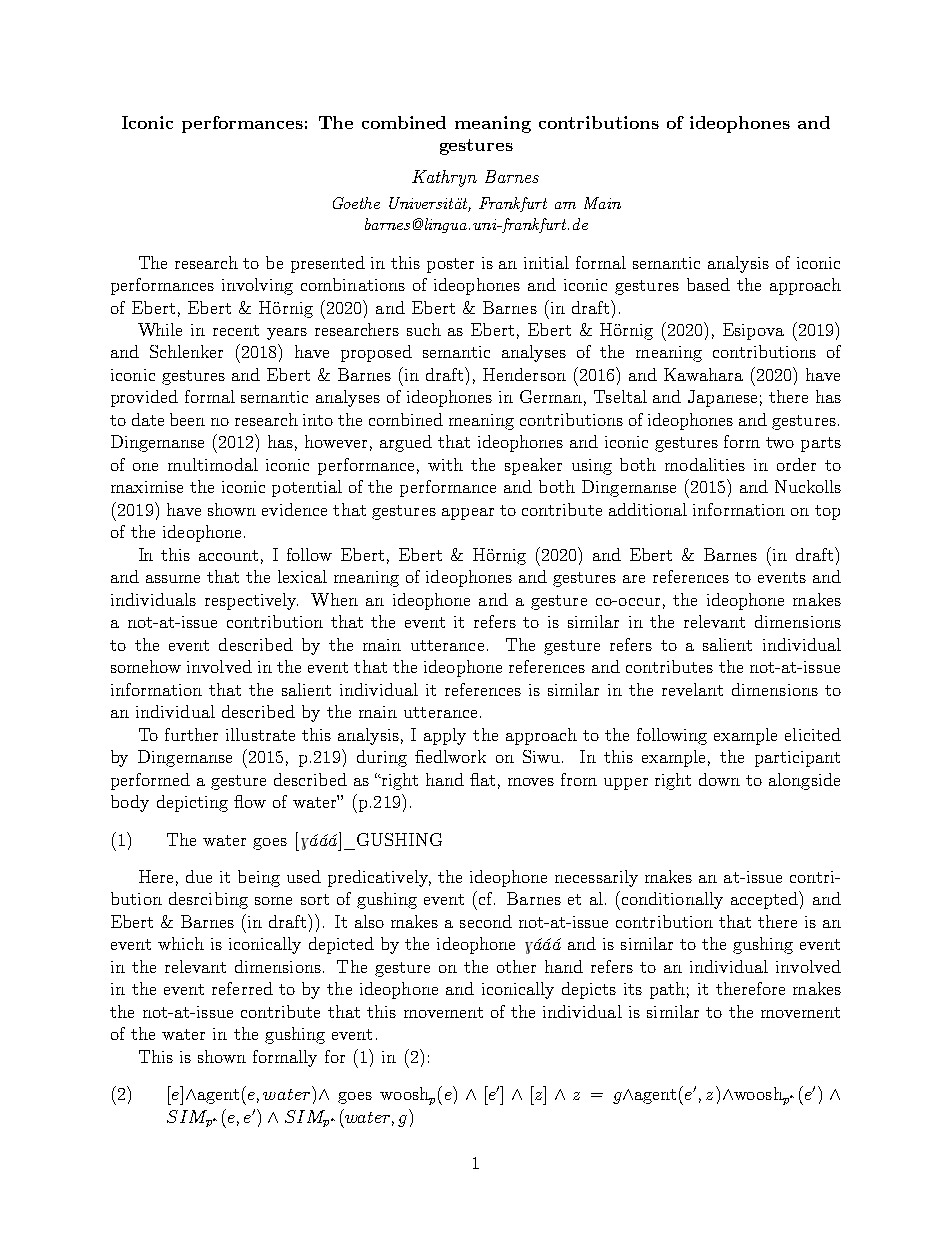 The image size is (952, 1233). What do you see at coordinates (191, 734) in the screenshot?
I see `further` at bounding box center [191, 734].
